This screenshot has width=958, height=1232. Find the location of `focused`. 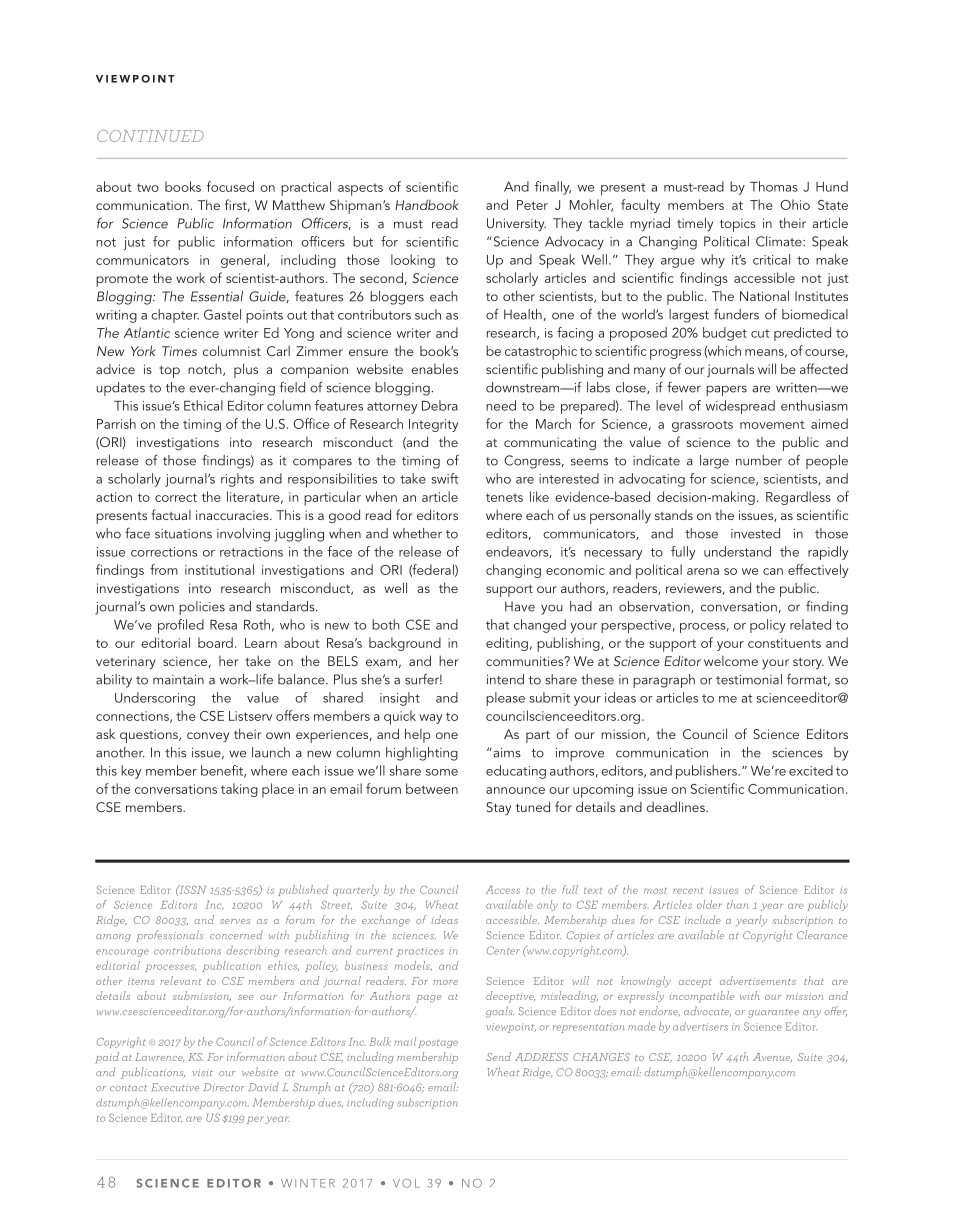

focused is located at coordinates (230, 186).
